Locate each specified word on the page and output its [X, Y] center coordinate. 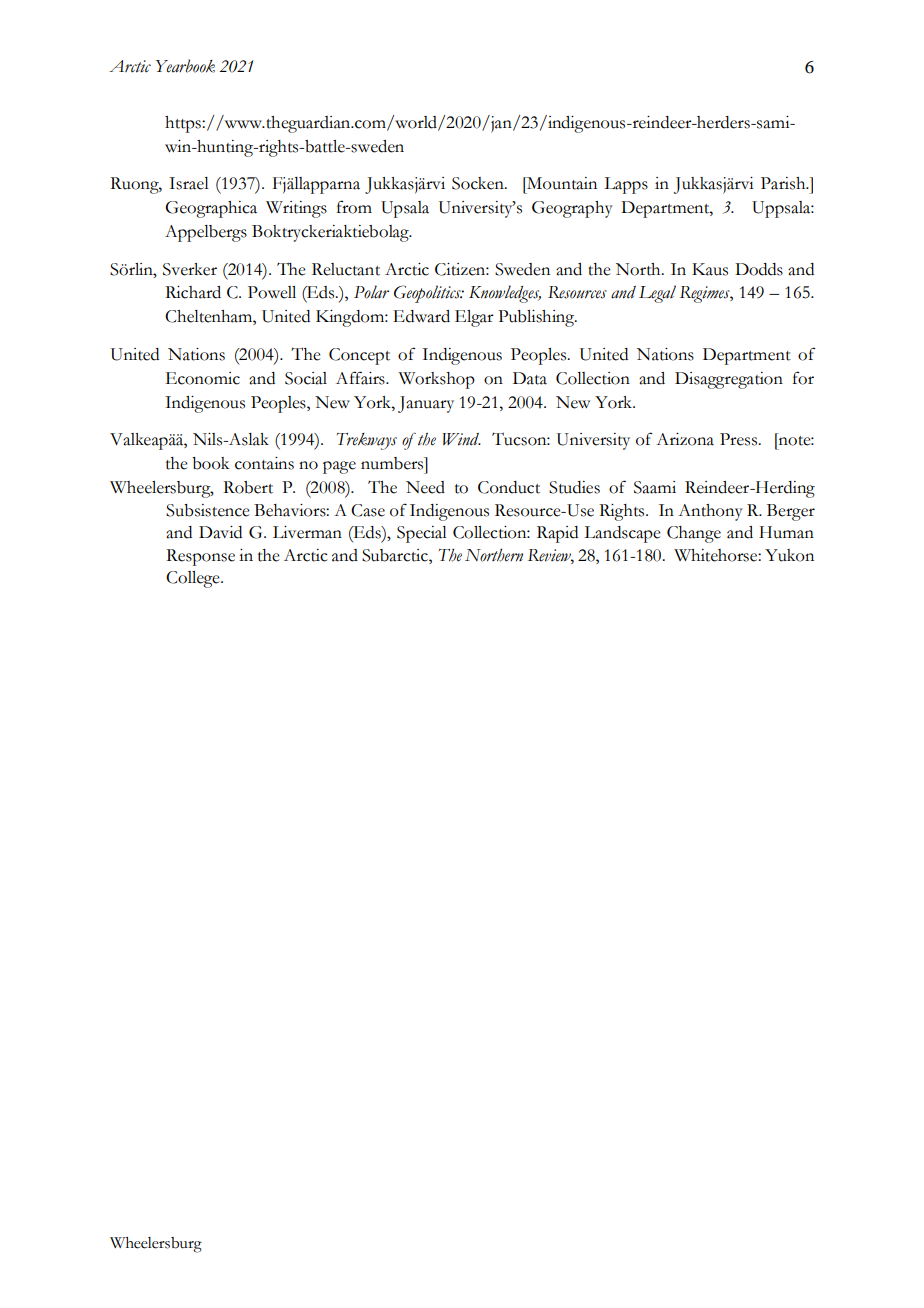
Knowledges [505, 294]
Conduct [509, 487]
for [803, 378]
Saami [655, 487]
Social [306, 378]
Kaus [710, 269]
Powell [272, 292]
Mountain [561, 183]
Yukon [789, 555]
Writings [296, 209]
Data [530, 378]
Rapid [557, 534]
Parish [784, 183]
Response [200, 557]
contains [264, 463]
